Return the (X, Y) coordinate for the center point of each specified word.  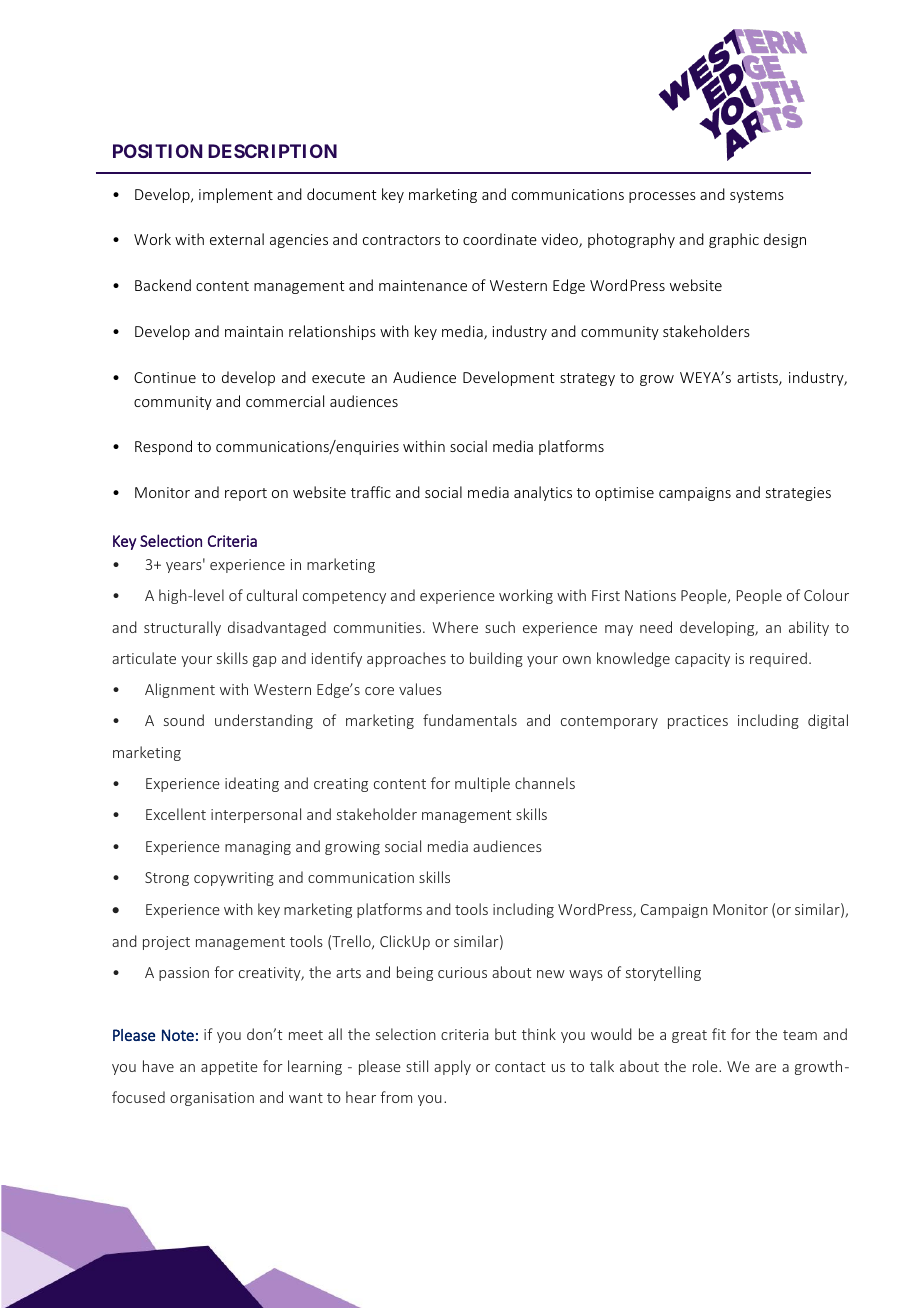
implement (236, 195)
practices (698, 722)
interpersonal (256, 815)
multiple (482, 784)
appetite (229, 1068)
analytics (543, 493)
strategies (798, 494)
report (246, 494)
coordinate (500, 239)
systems (757, 196)
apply (452, 1067)
